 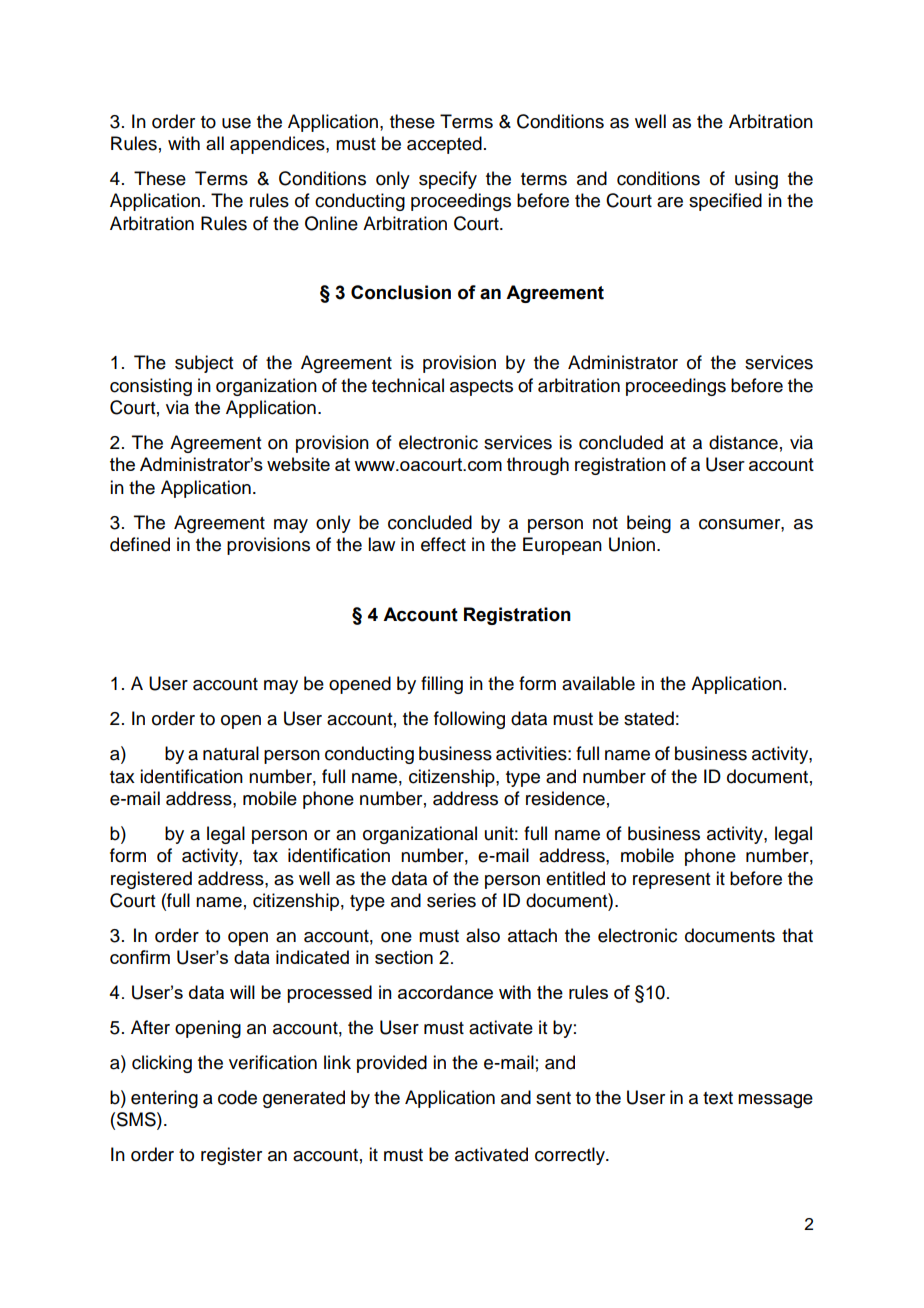 What do you see at coordinates (718, 1098) in the image?
I see `text` at bounding box center [718, 1098].
